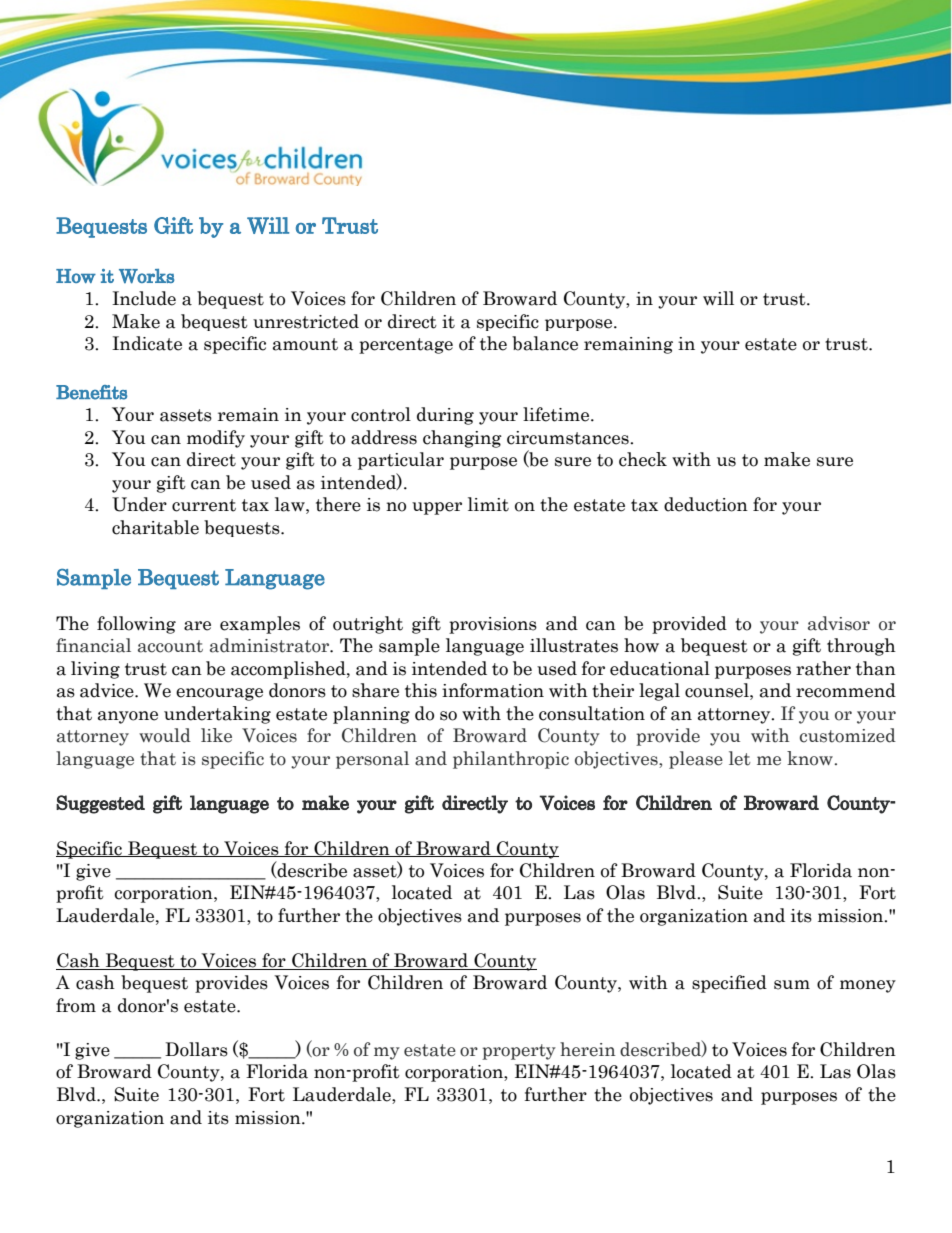 The height and width of the page is (1233, 952). What do you see at coordinates (493, 690) in the page?
I see `information` at bounding box center [493, 690].
